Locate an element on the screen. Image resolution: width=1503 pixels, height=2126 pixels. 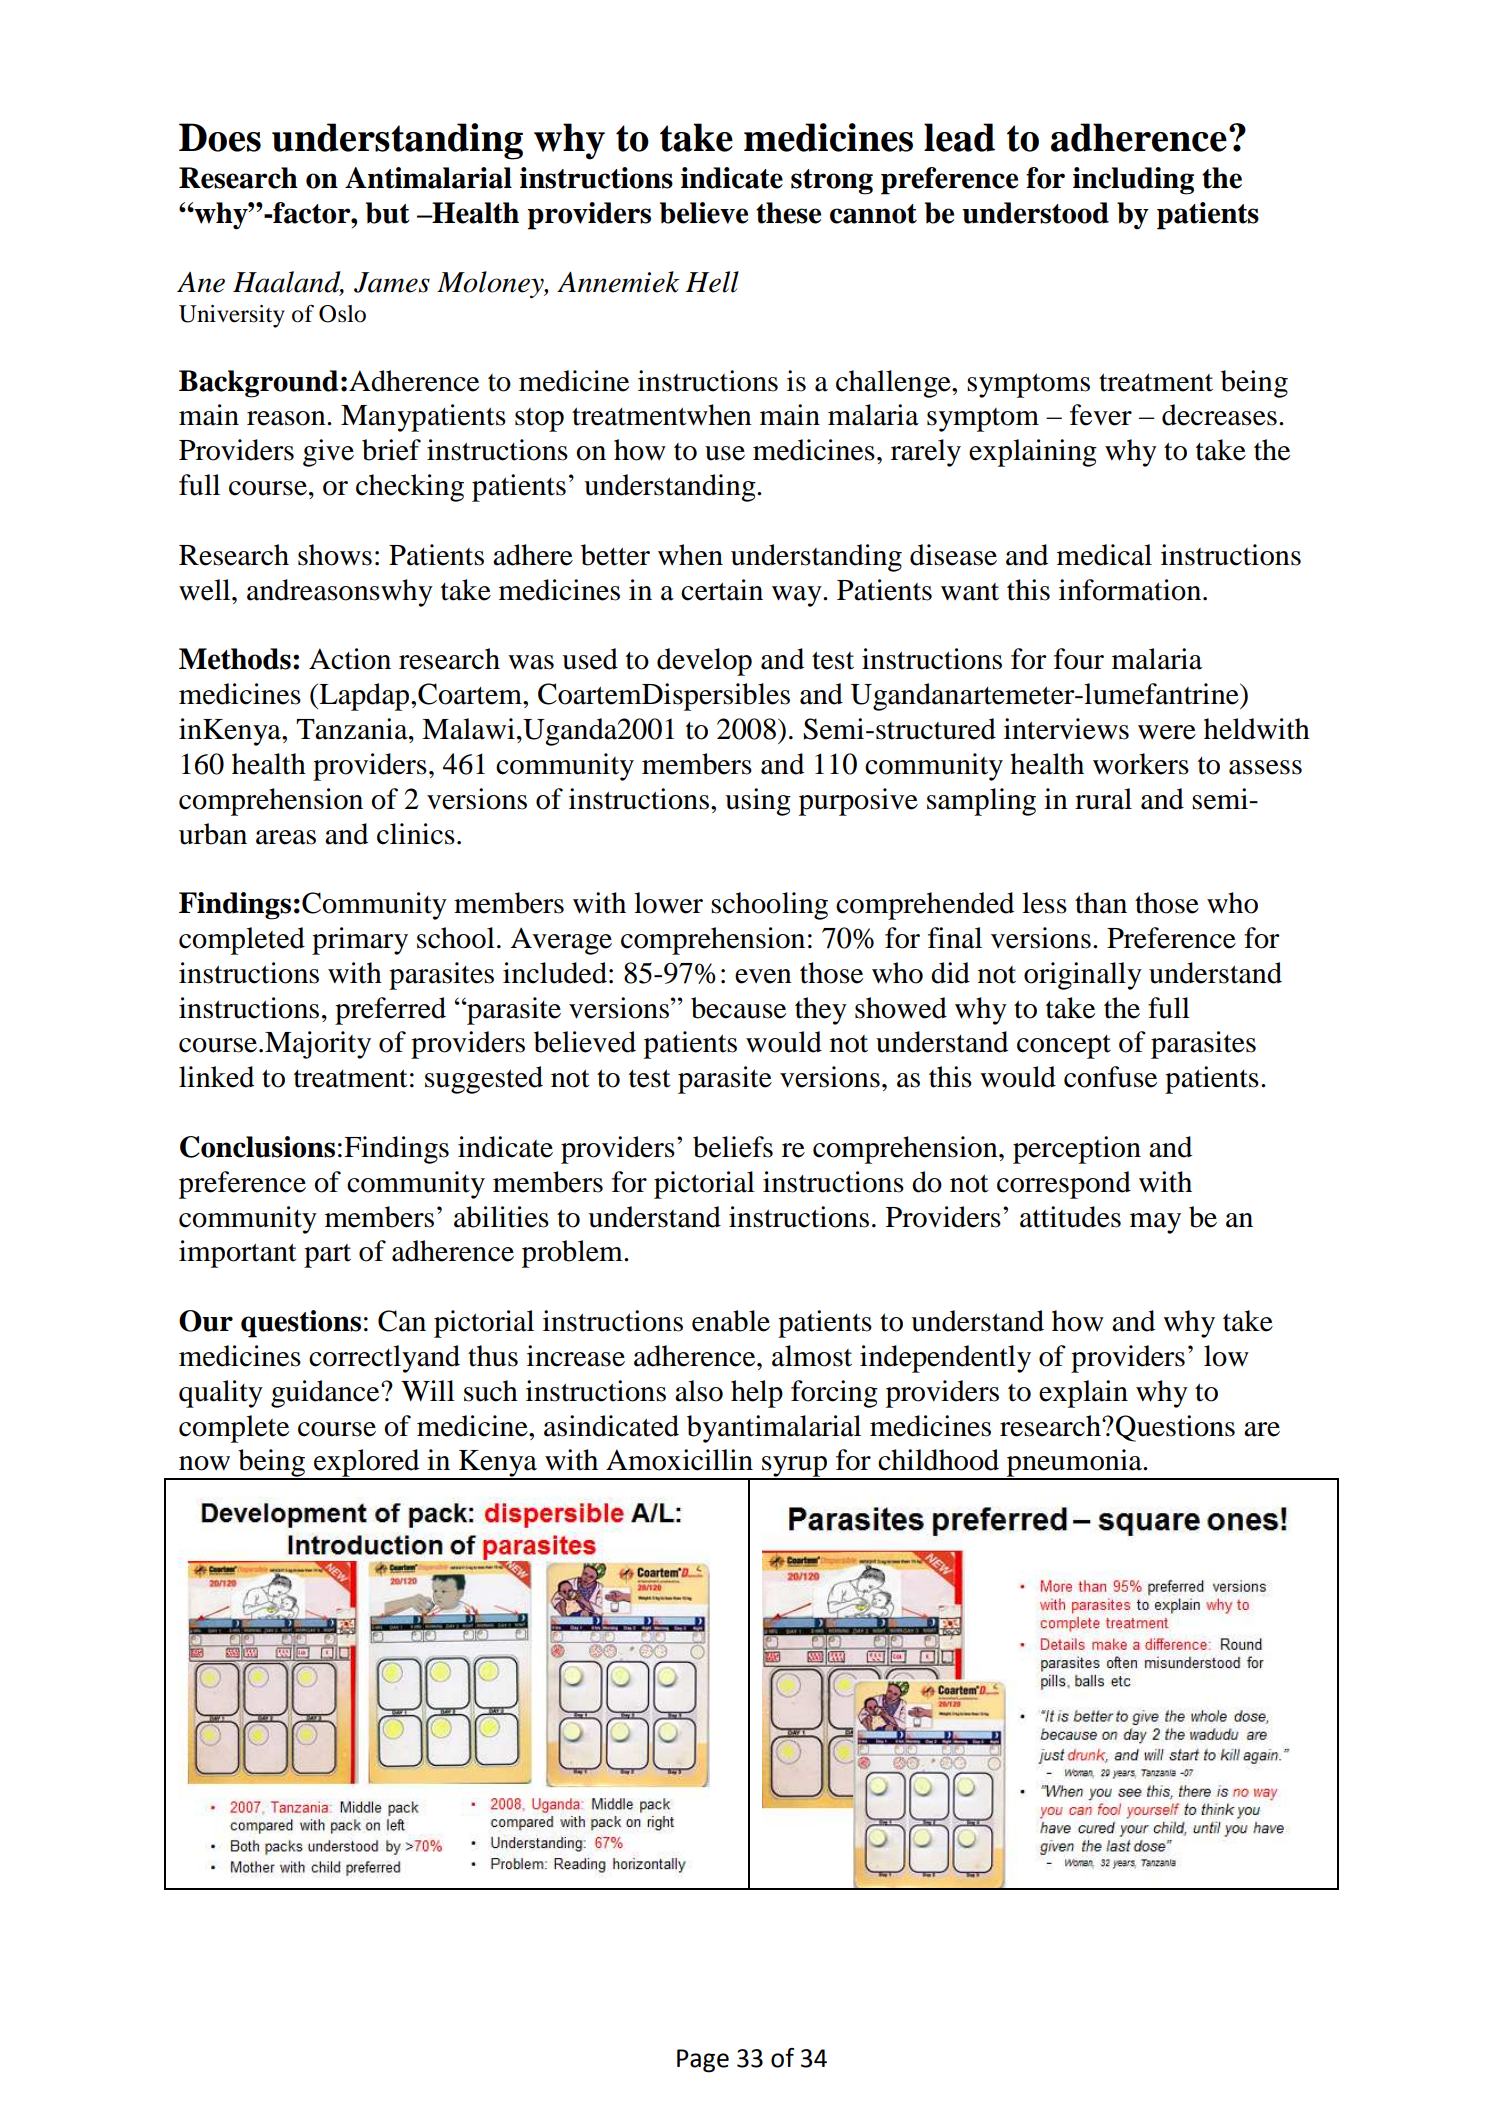
linked is located at coordinates (216, 1077).
